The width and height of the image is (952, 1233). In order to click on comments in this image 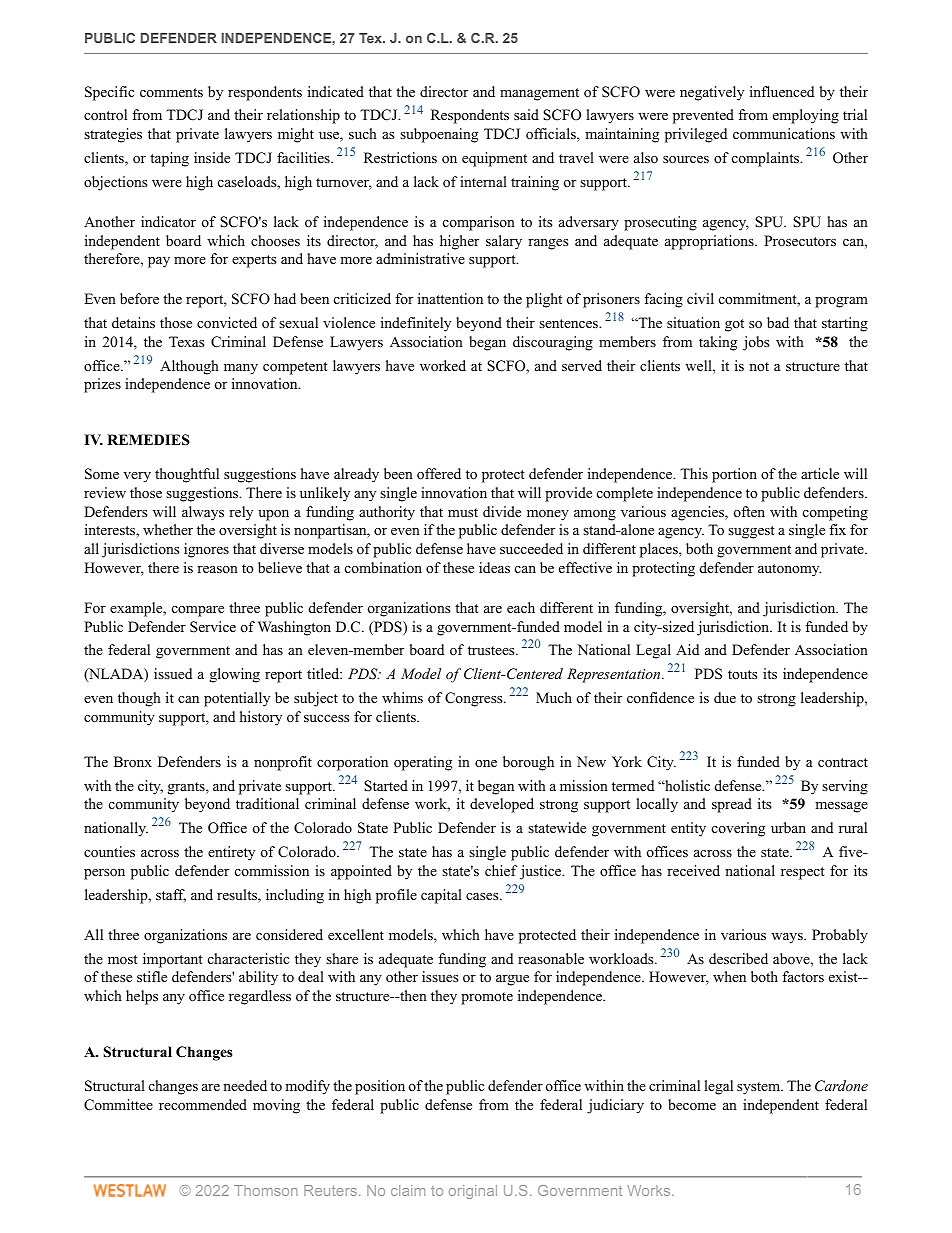, I will do `click(171, 92)`.
